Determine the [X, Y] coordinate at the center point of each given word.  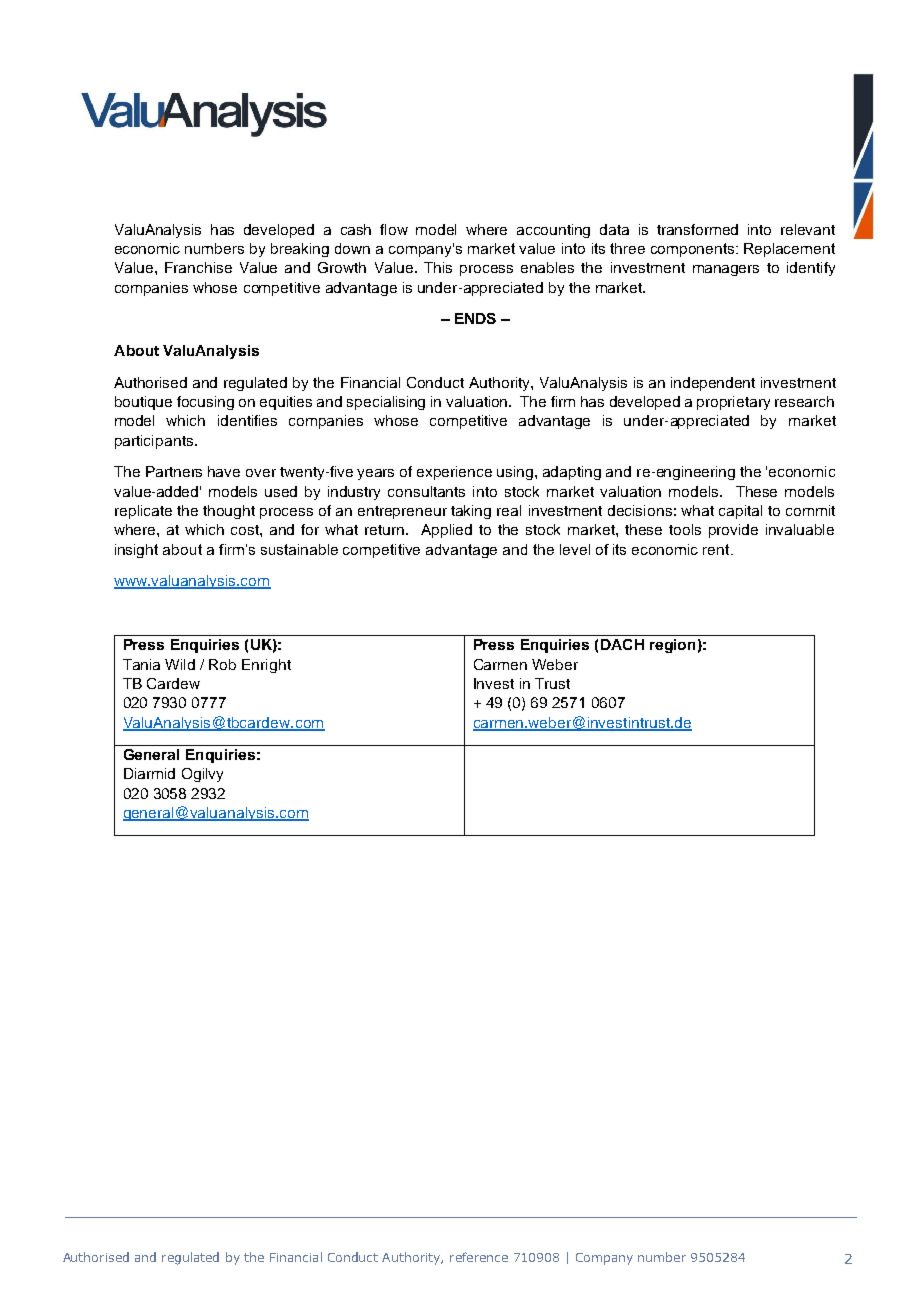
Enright [266, 666]
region [672, 646]
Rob [222, 664]
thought [229, 512]
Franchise [198, 267]
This [438, 267]
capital [740, 512]
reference [479, 1257]
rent [717, 549]
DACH [622, 644]
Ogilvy [202, 775]
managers [726, 270]
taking [471, 512]
